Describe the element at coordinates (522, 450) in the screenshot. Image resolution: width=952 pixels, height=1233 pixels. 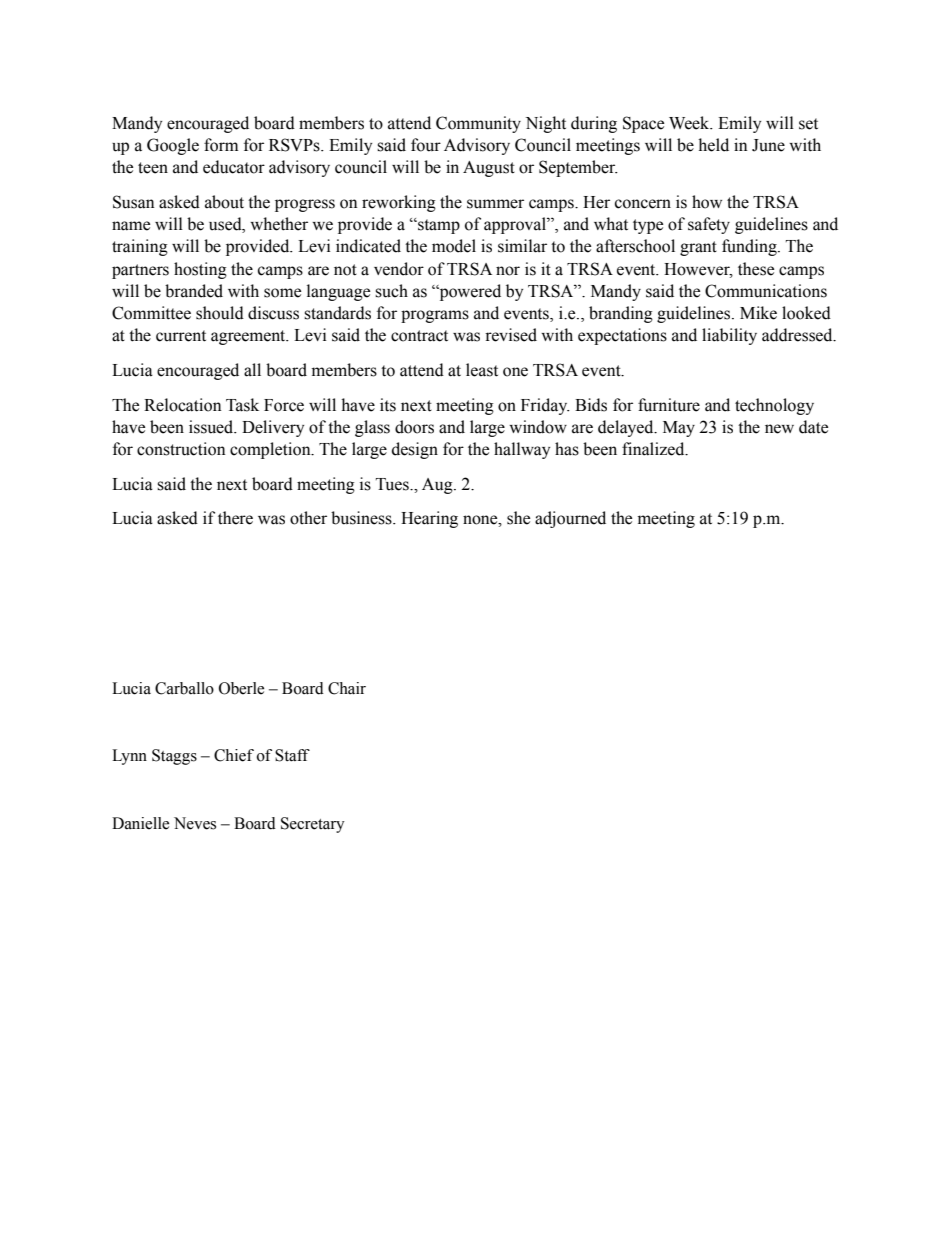
I see `hallway` at that location.
